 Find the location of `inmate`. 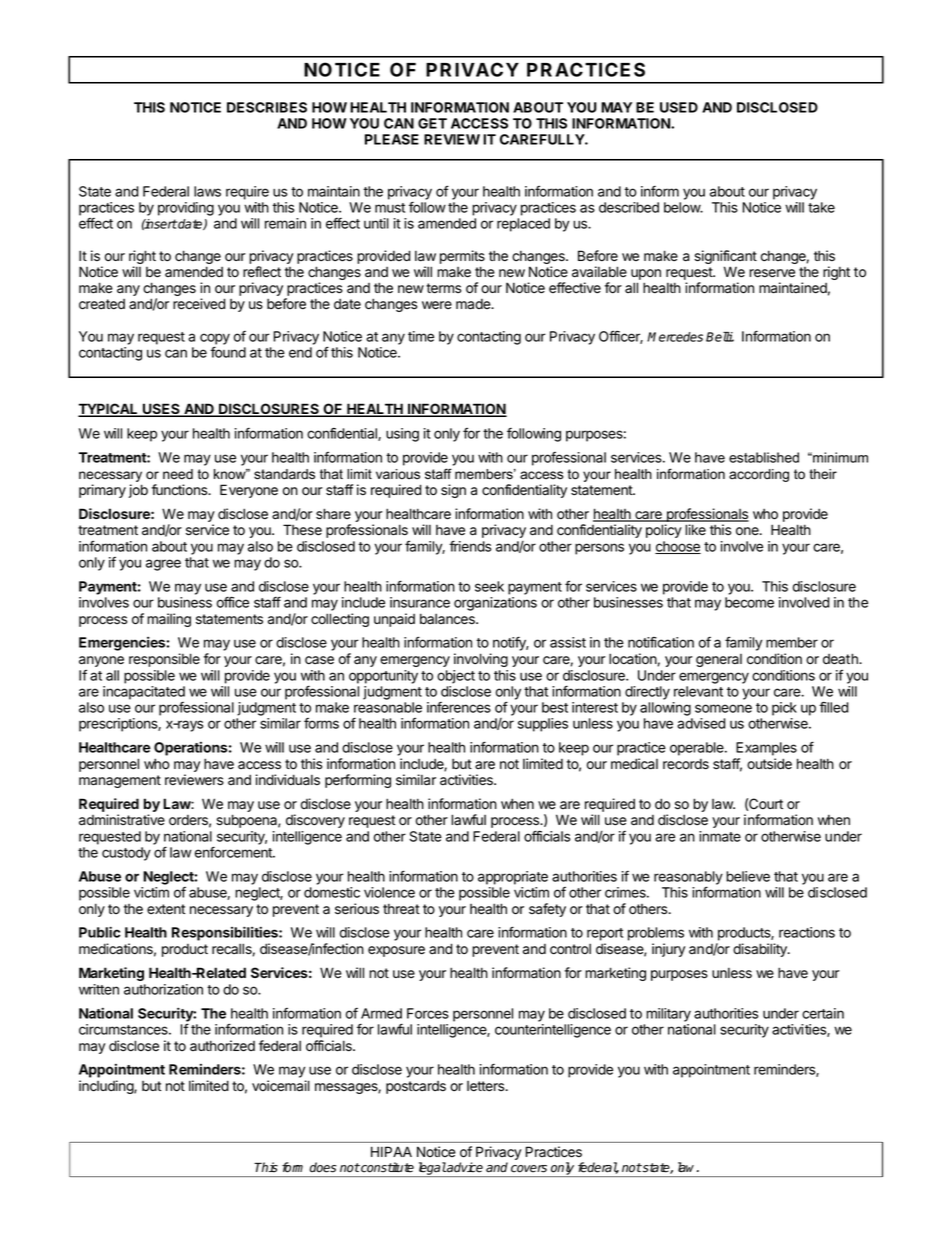

inmate is located at coordinates (720, 836).
